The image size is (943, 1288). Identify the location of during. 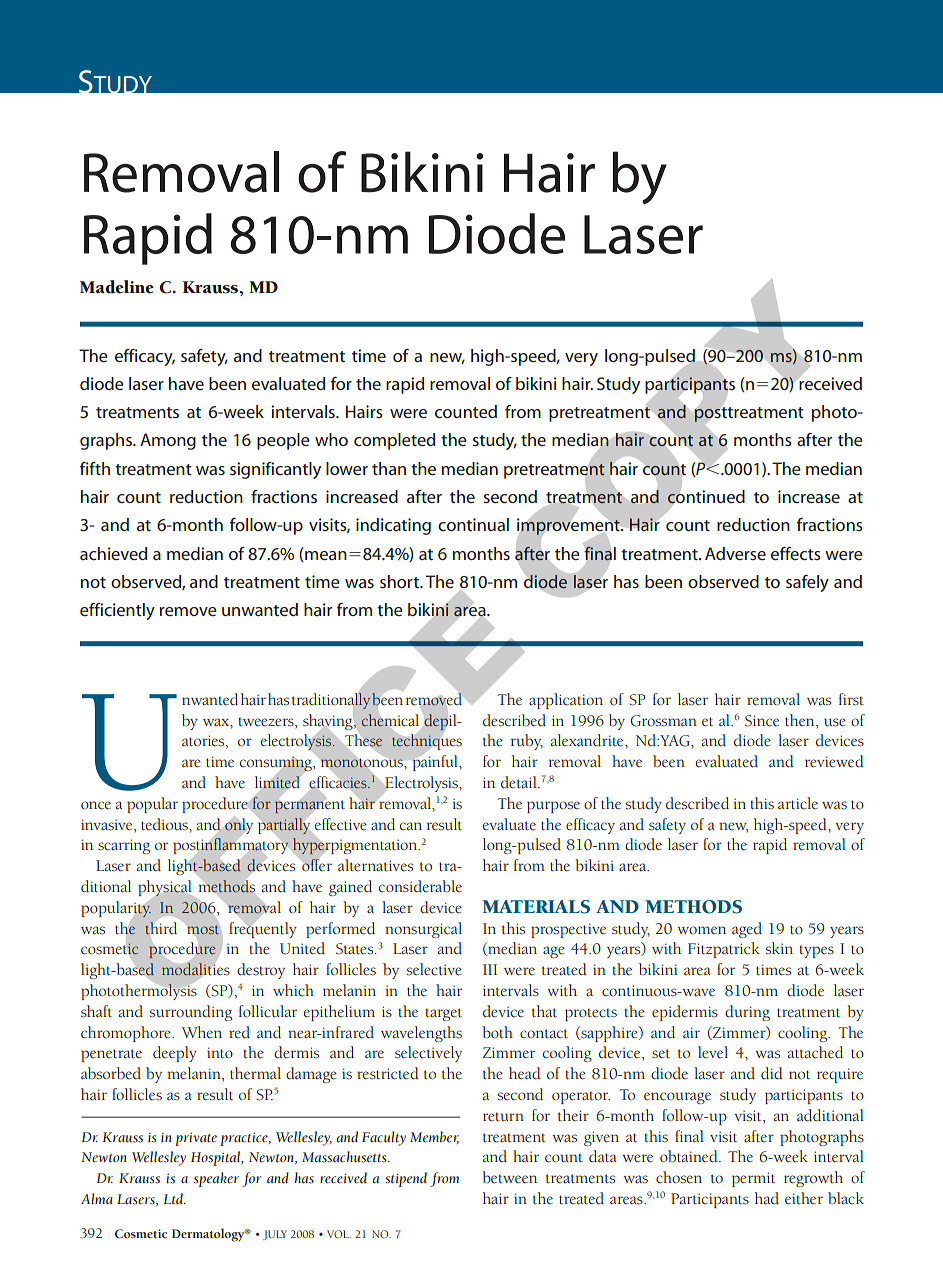
(747, 1013).
